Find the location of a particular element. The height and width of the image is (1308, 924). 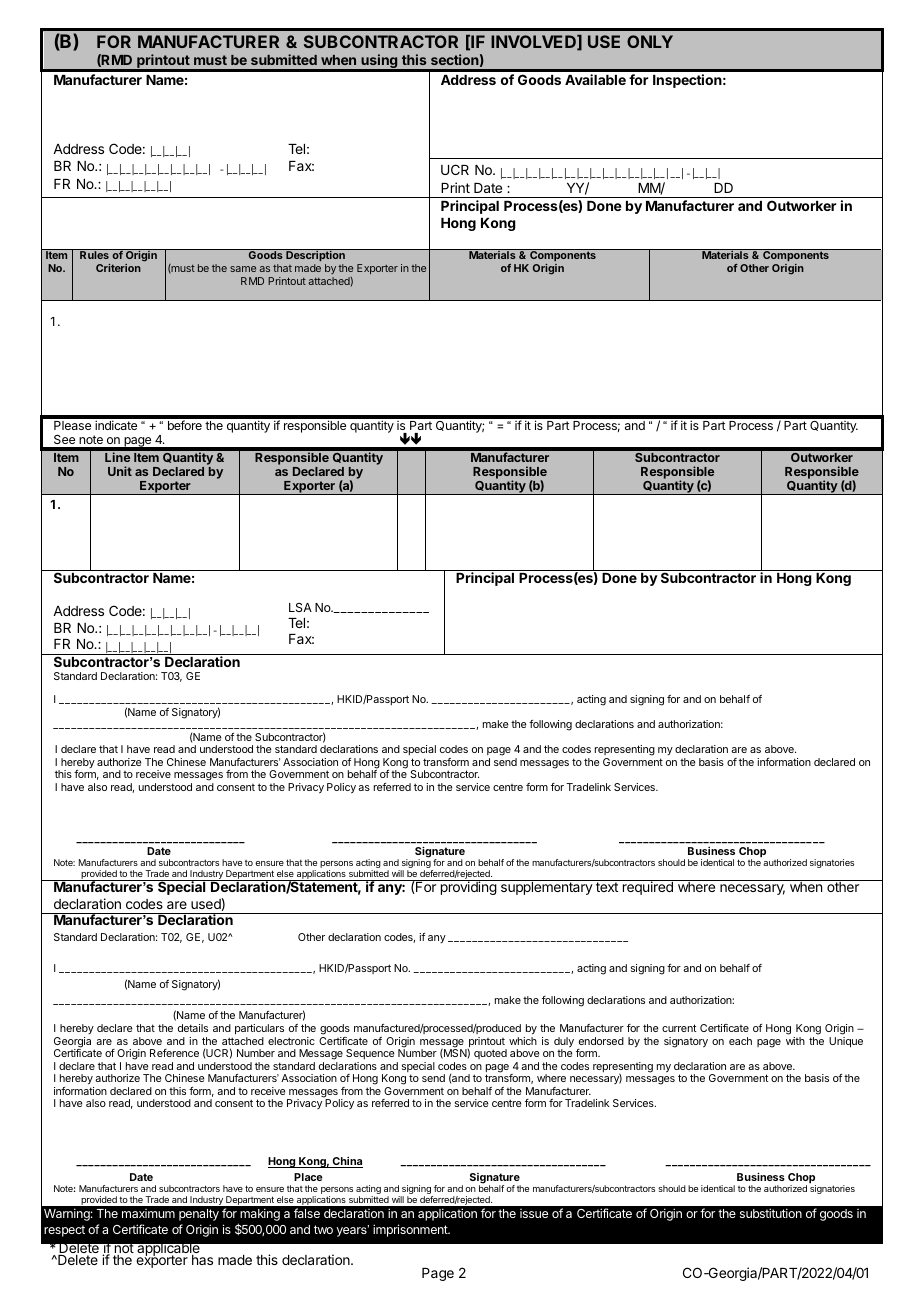

ONLY is located at coordinates (650, 41).
